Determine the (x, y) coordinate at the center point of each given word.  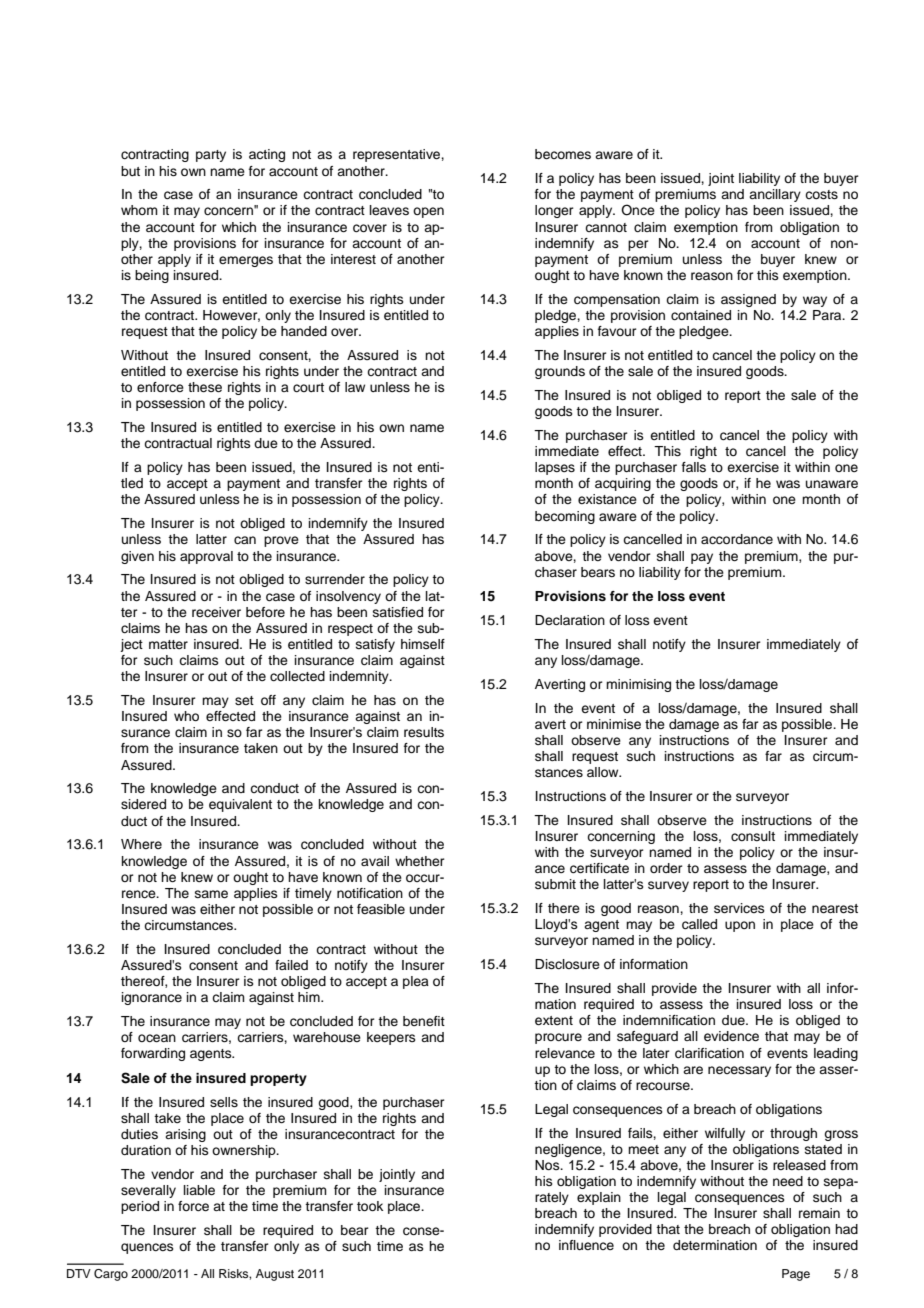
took (370, 1206)
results (424, 732)
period (140, 1207)
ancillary (775, 195)
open (428, 212)
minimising (638, 685)
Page (796, 1275)
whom (139, 210)
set (244, 700)
